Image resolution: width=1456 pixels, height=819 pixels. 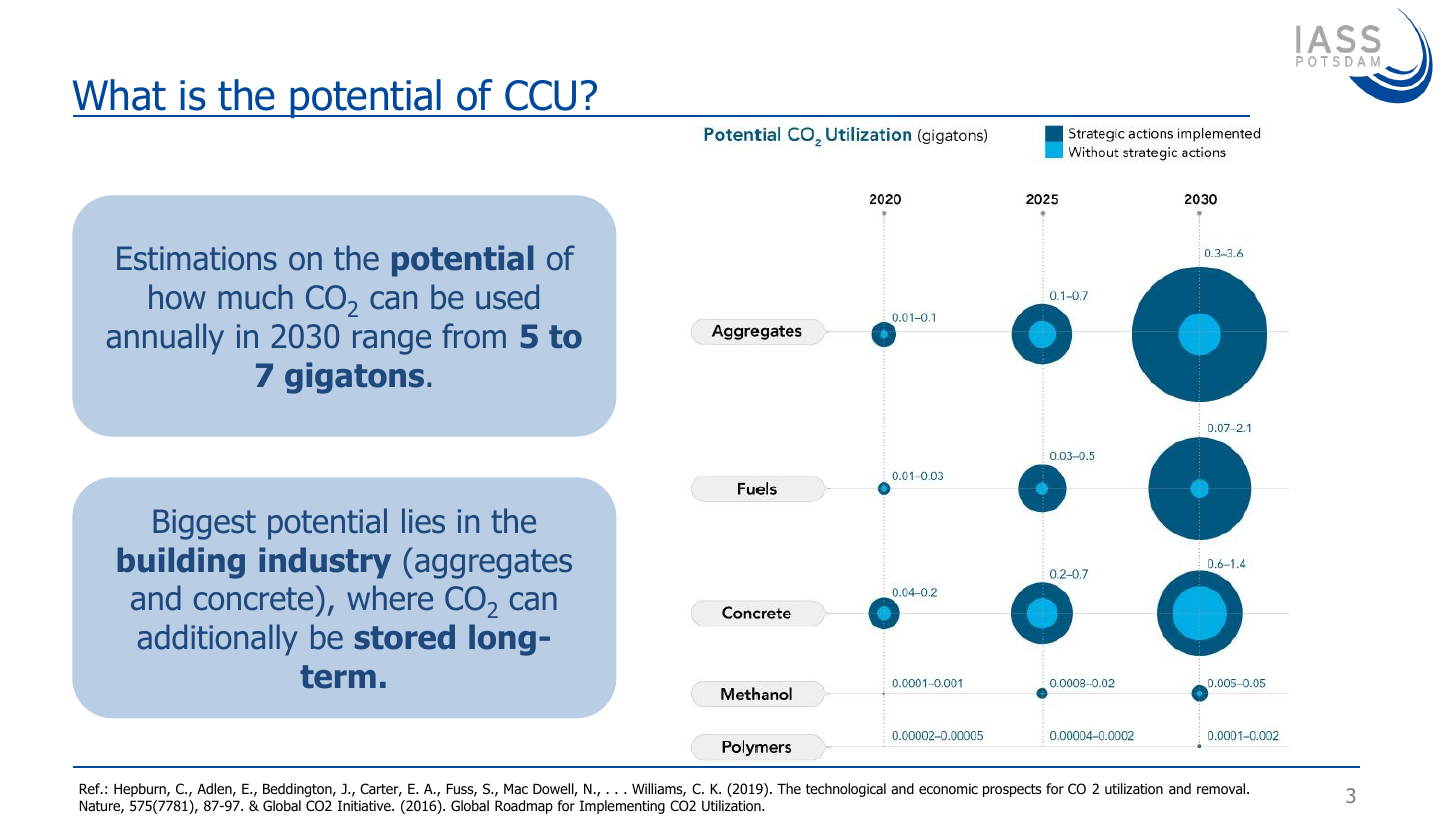 What do you see at coordinates (423, 521) in the screenshot?
I see `lies` at bounding box center [423, 521].
